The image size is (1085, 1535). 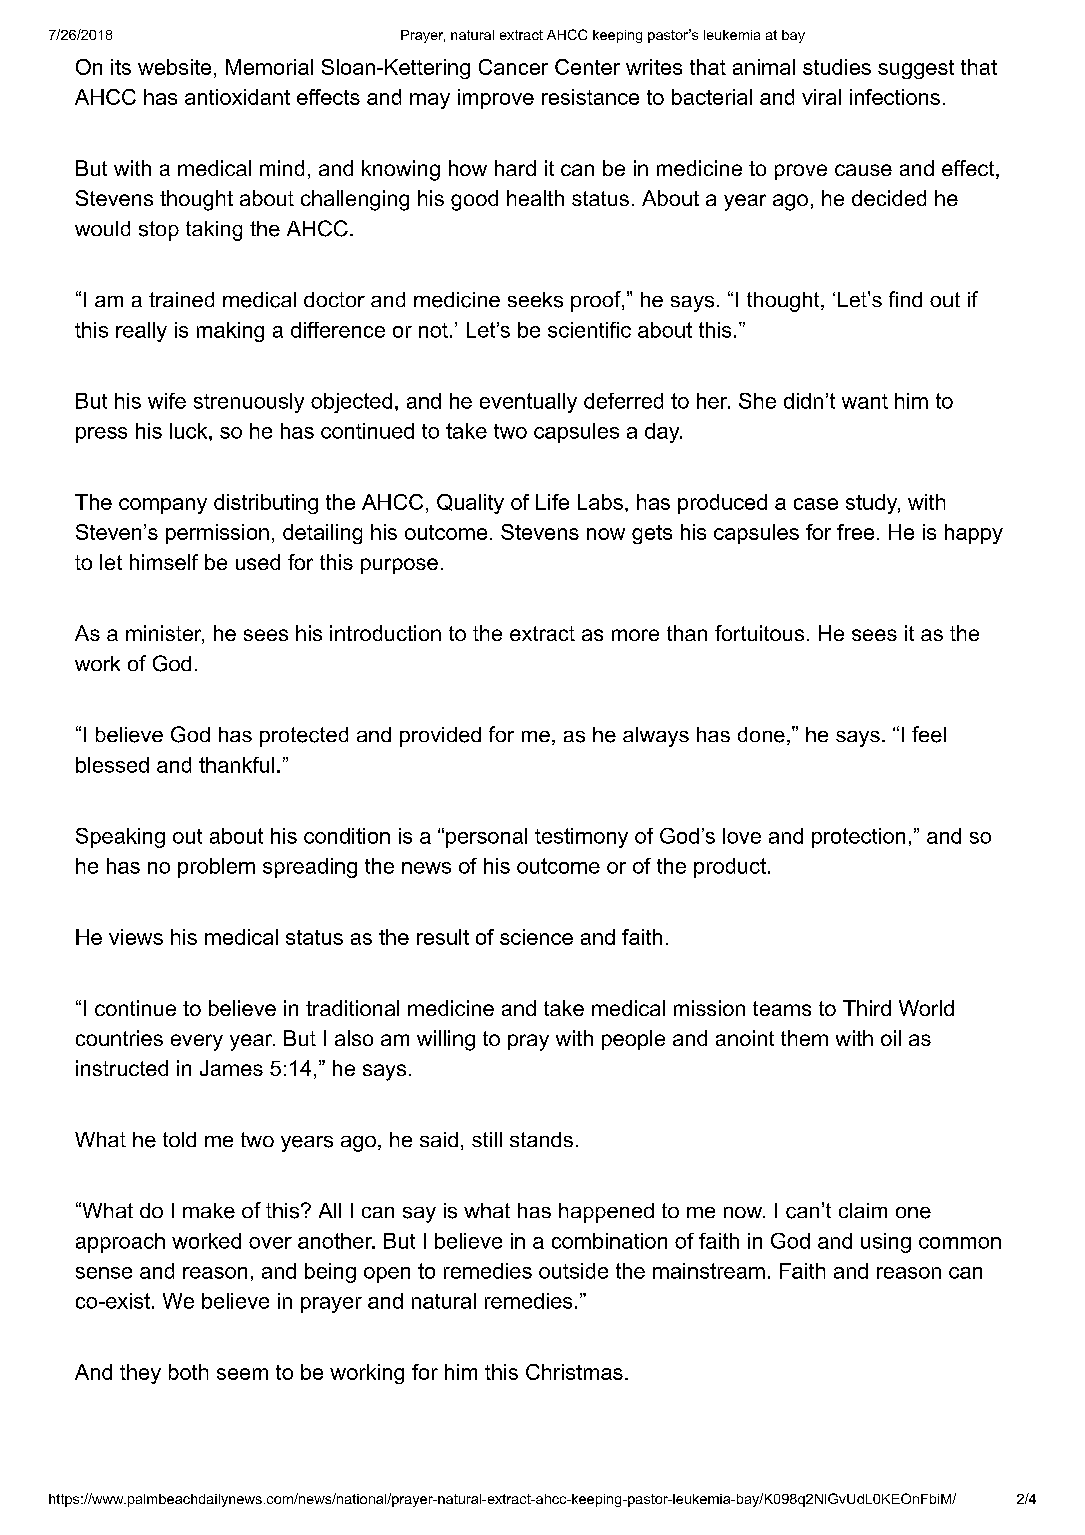 What do you see at coordinates (446, 1040) in the document?
I see `willing` at bounding box center [446, 1040].
